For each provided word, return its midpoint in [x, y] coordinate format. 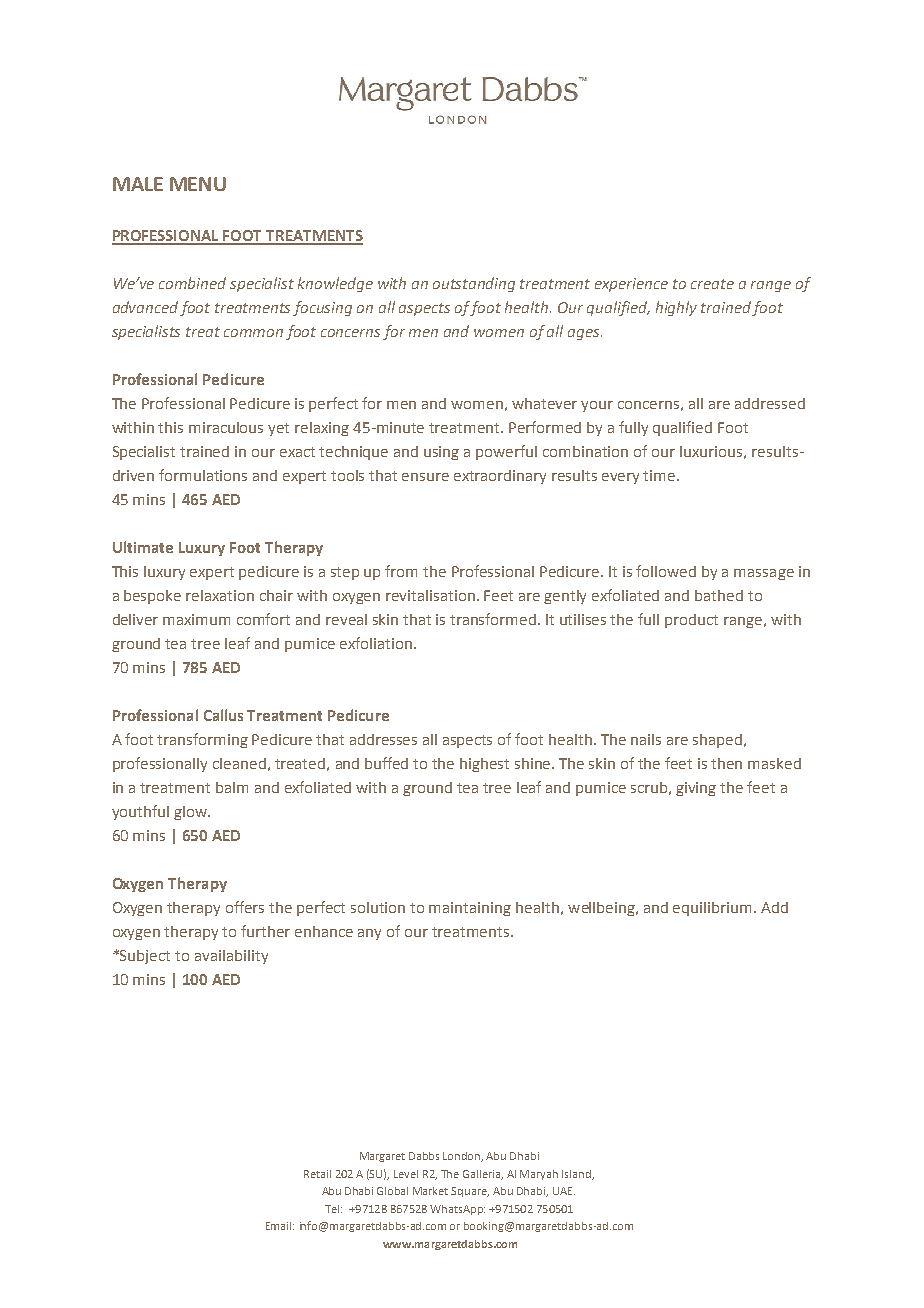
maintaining [470, 909]
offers [245, 907]
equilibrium [712, 909]
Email [280, 1226]
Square [470, 1192]
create [712, 284]
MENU [198, 184]
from [401, 571]
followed [666, 571]
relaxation [220, 595]
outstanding [474, 284]
